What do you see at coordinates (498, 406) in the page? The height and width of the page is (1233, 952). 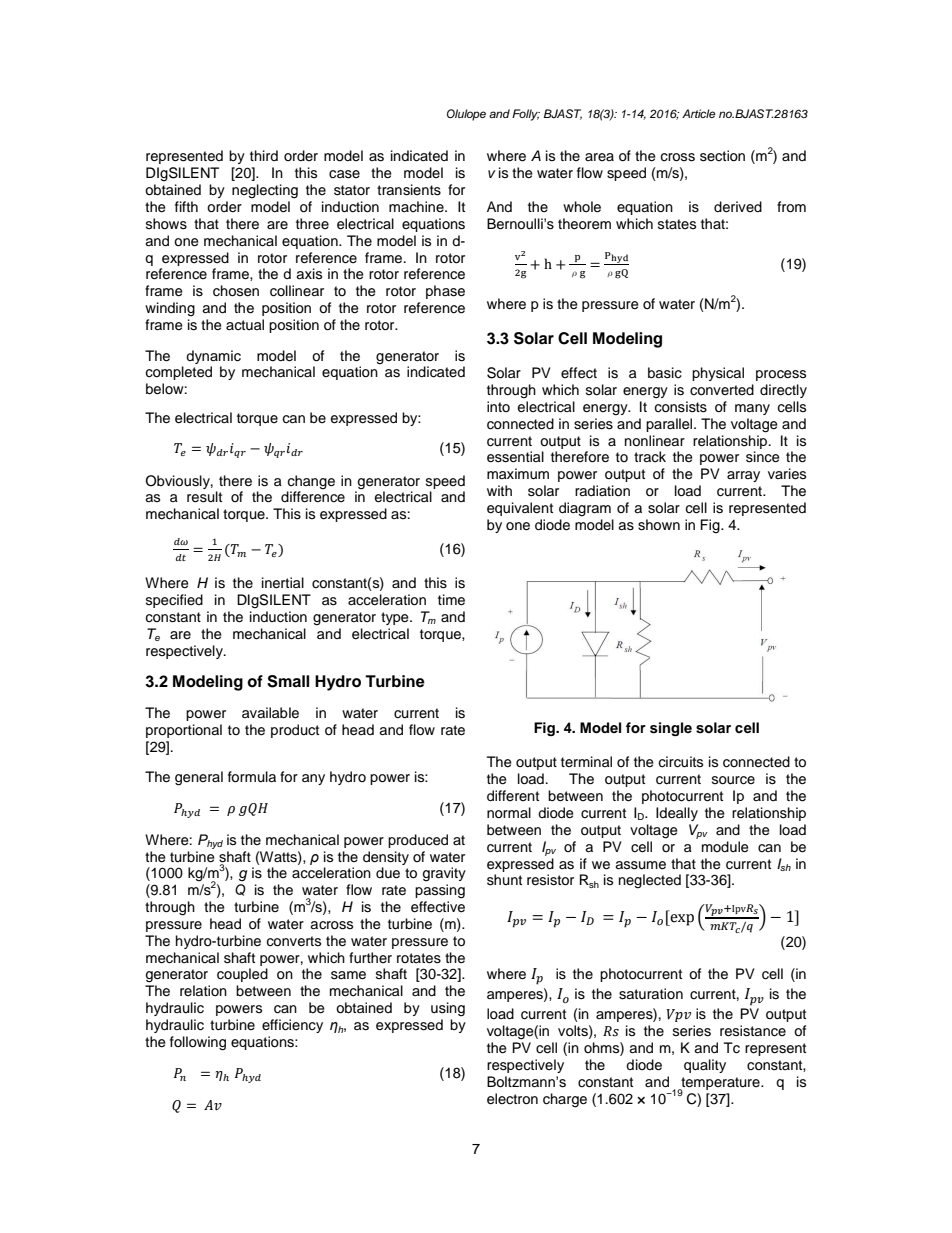 I see `into` at bounding box center [498, 406].
